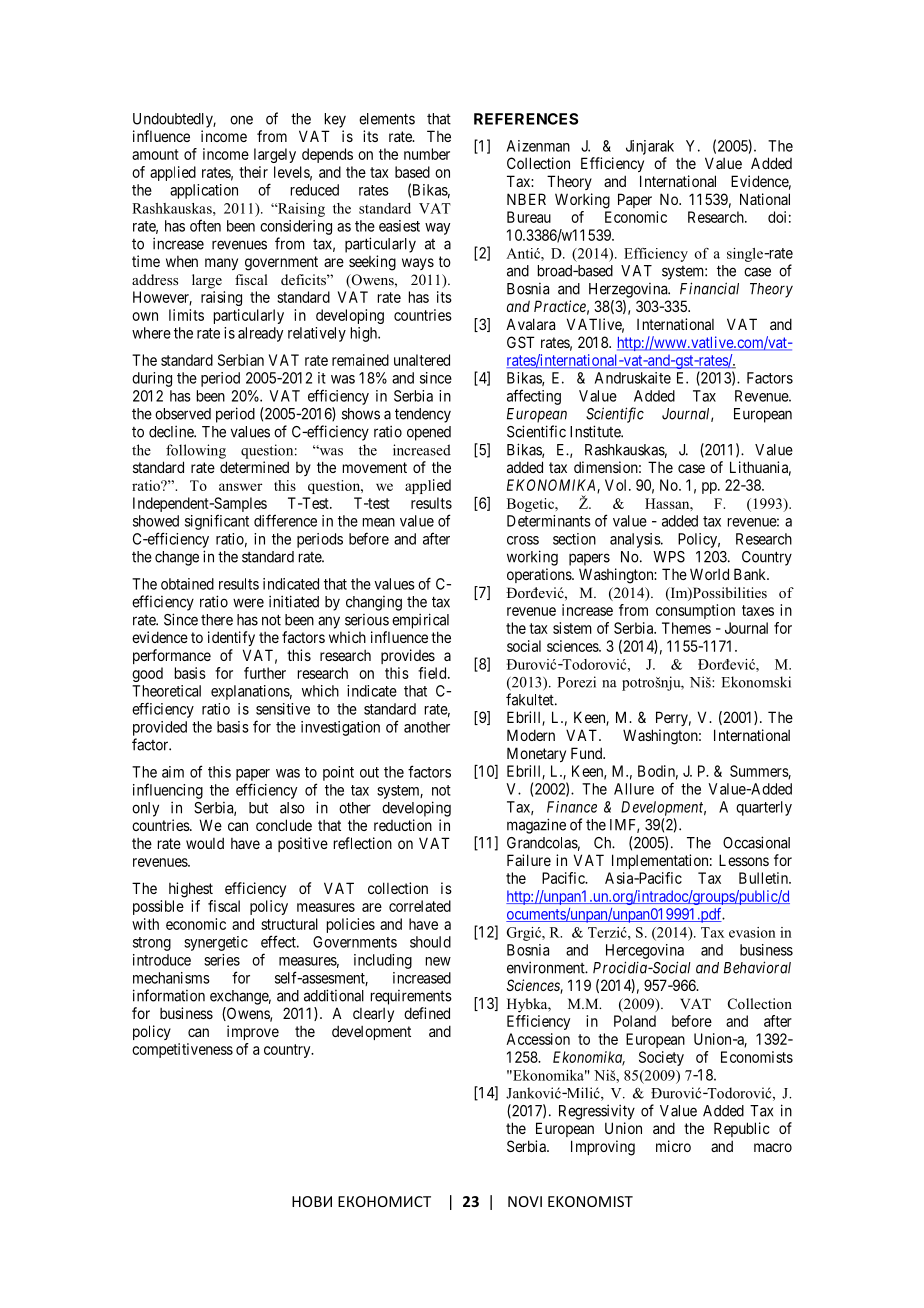 This image has width=924, height=1308. I want to click on number, so click(427, 154).
